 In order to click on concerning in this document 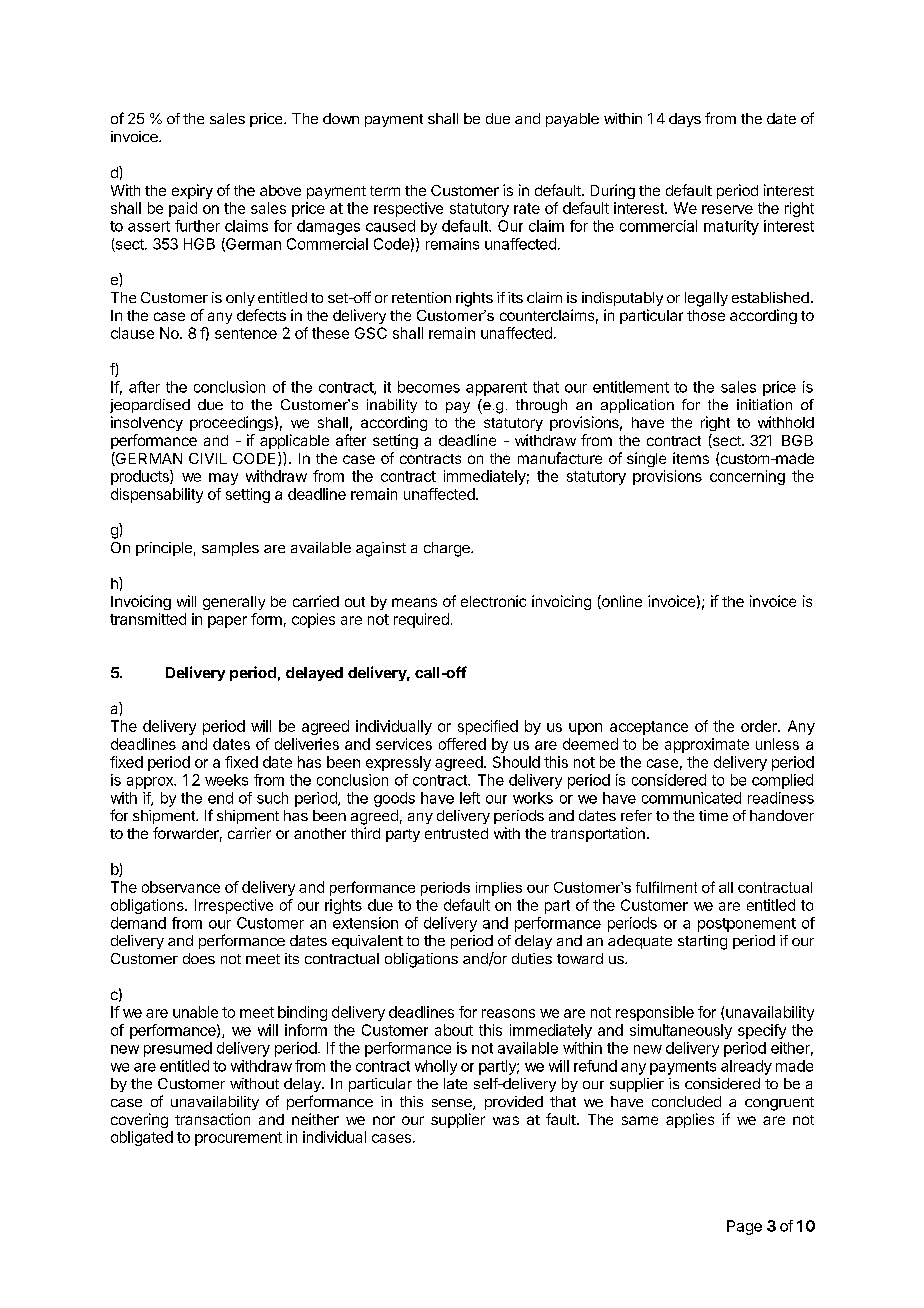, I will do `click(747, 477)`.
